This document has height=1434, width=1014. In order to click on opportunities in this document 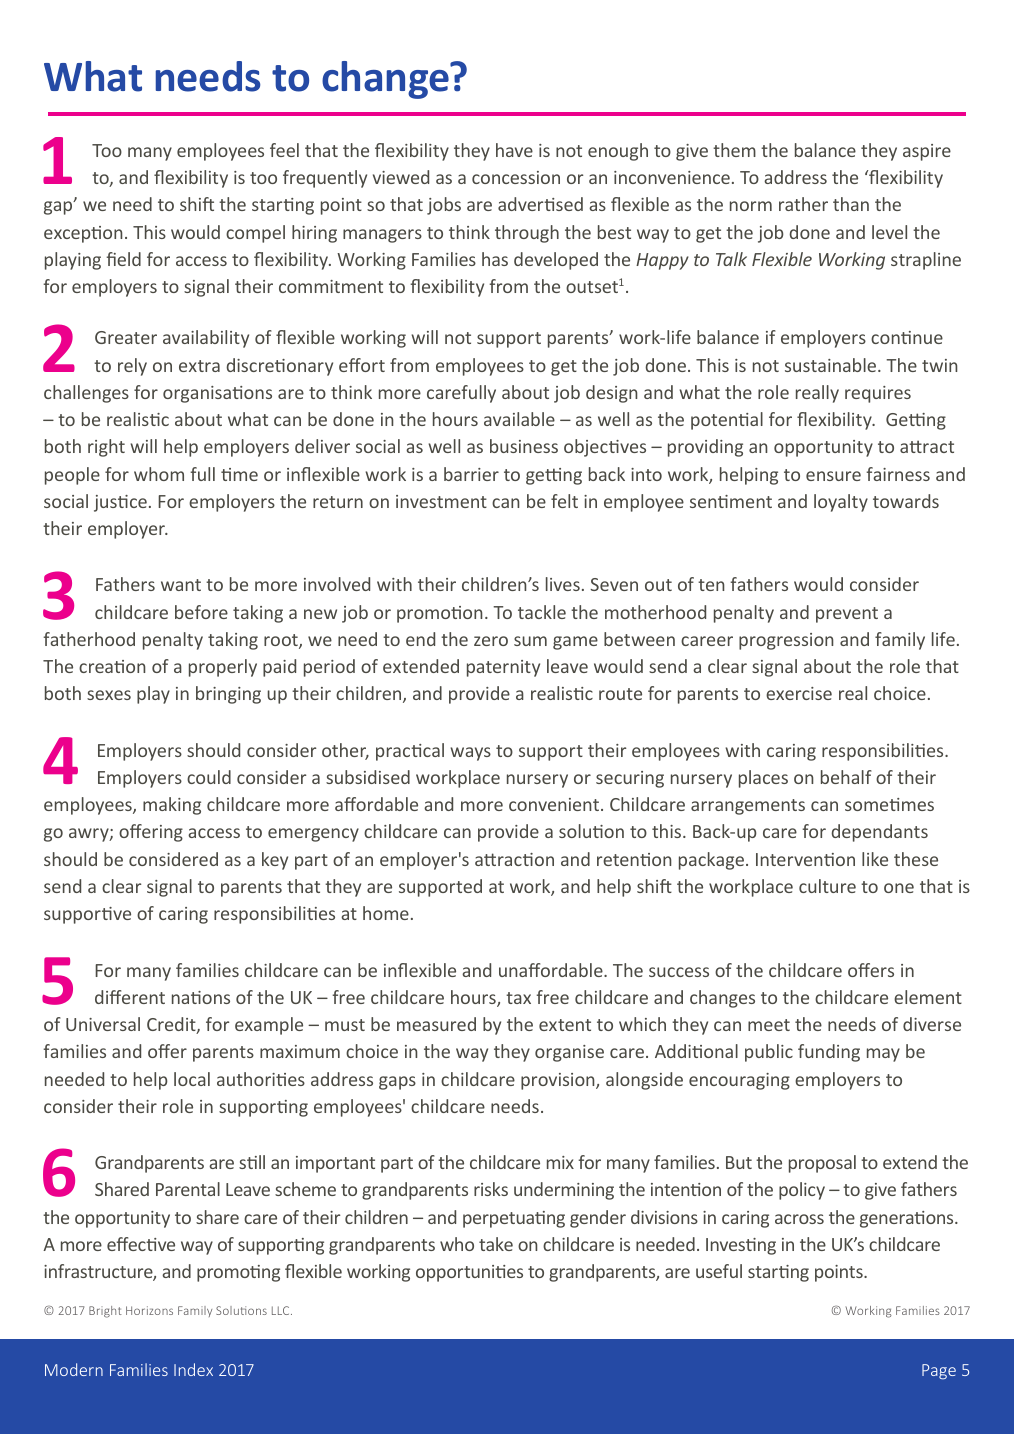, I will do `click(469, 1273)`.
